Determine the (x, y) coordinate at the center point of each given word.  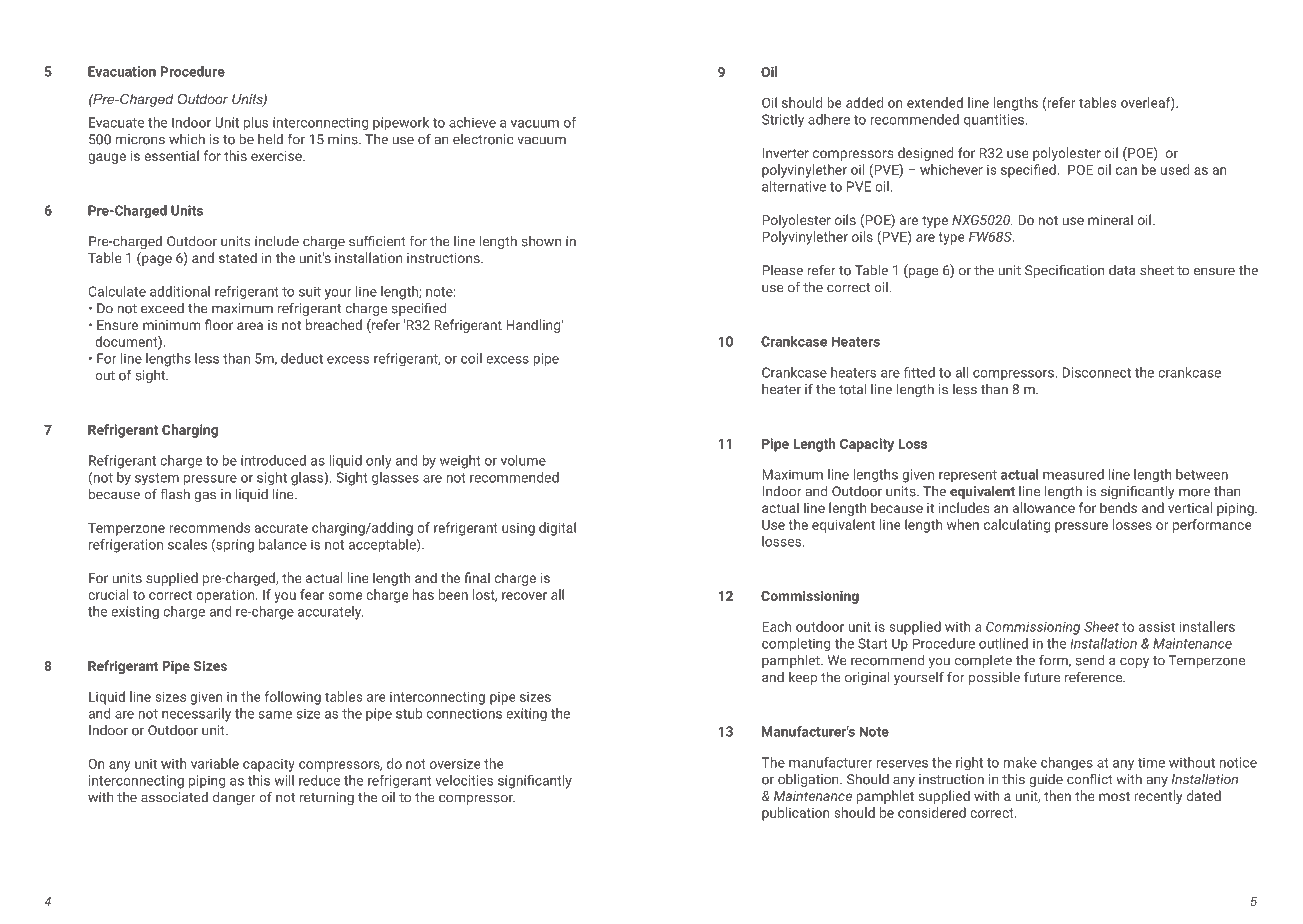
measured (1073, 474)
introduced (273, 460)
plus (256, 123)
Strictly (783, 120)
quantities (995, 121)
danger (234, 798)
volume (523, 460)
